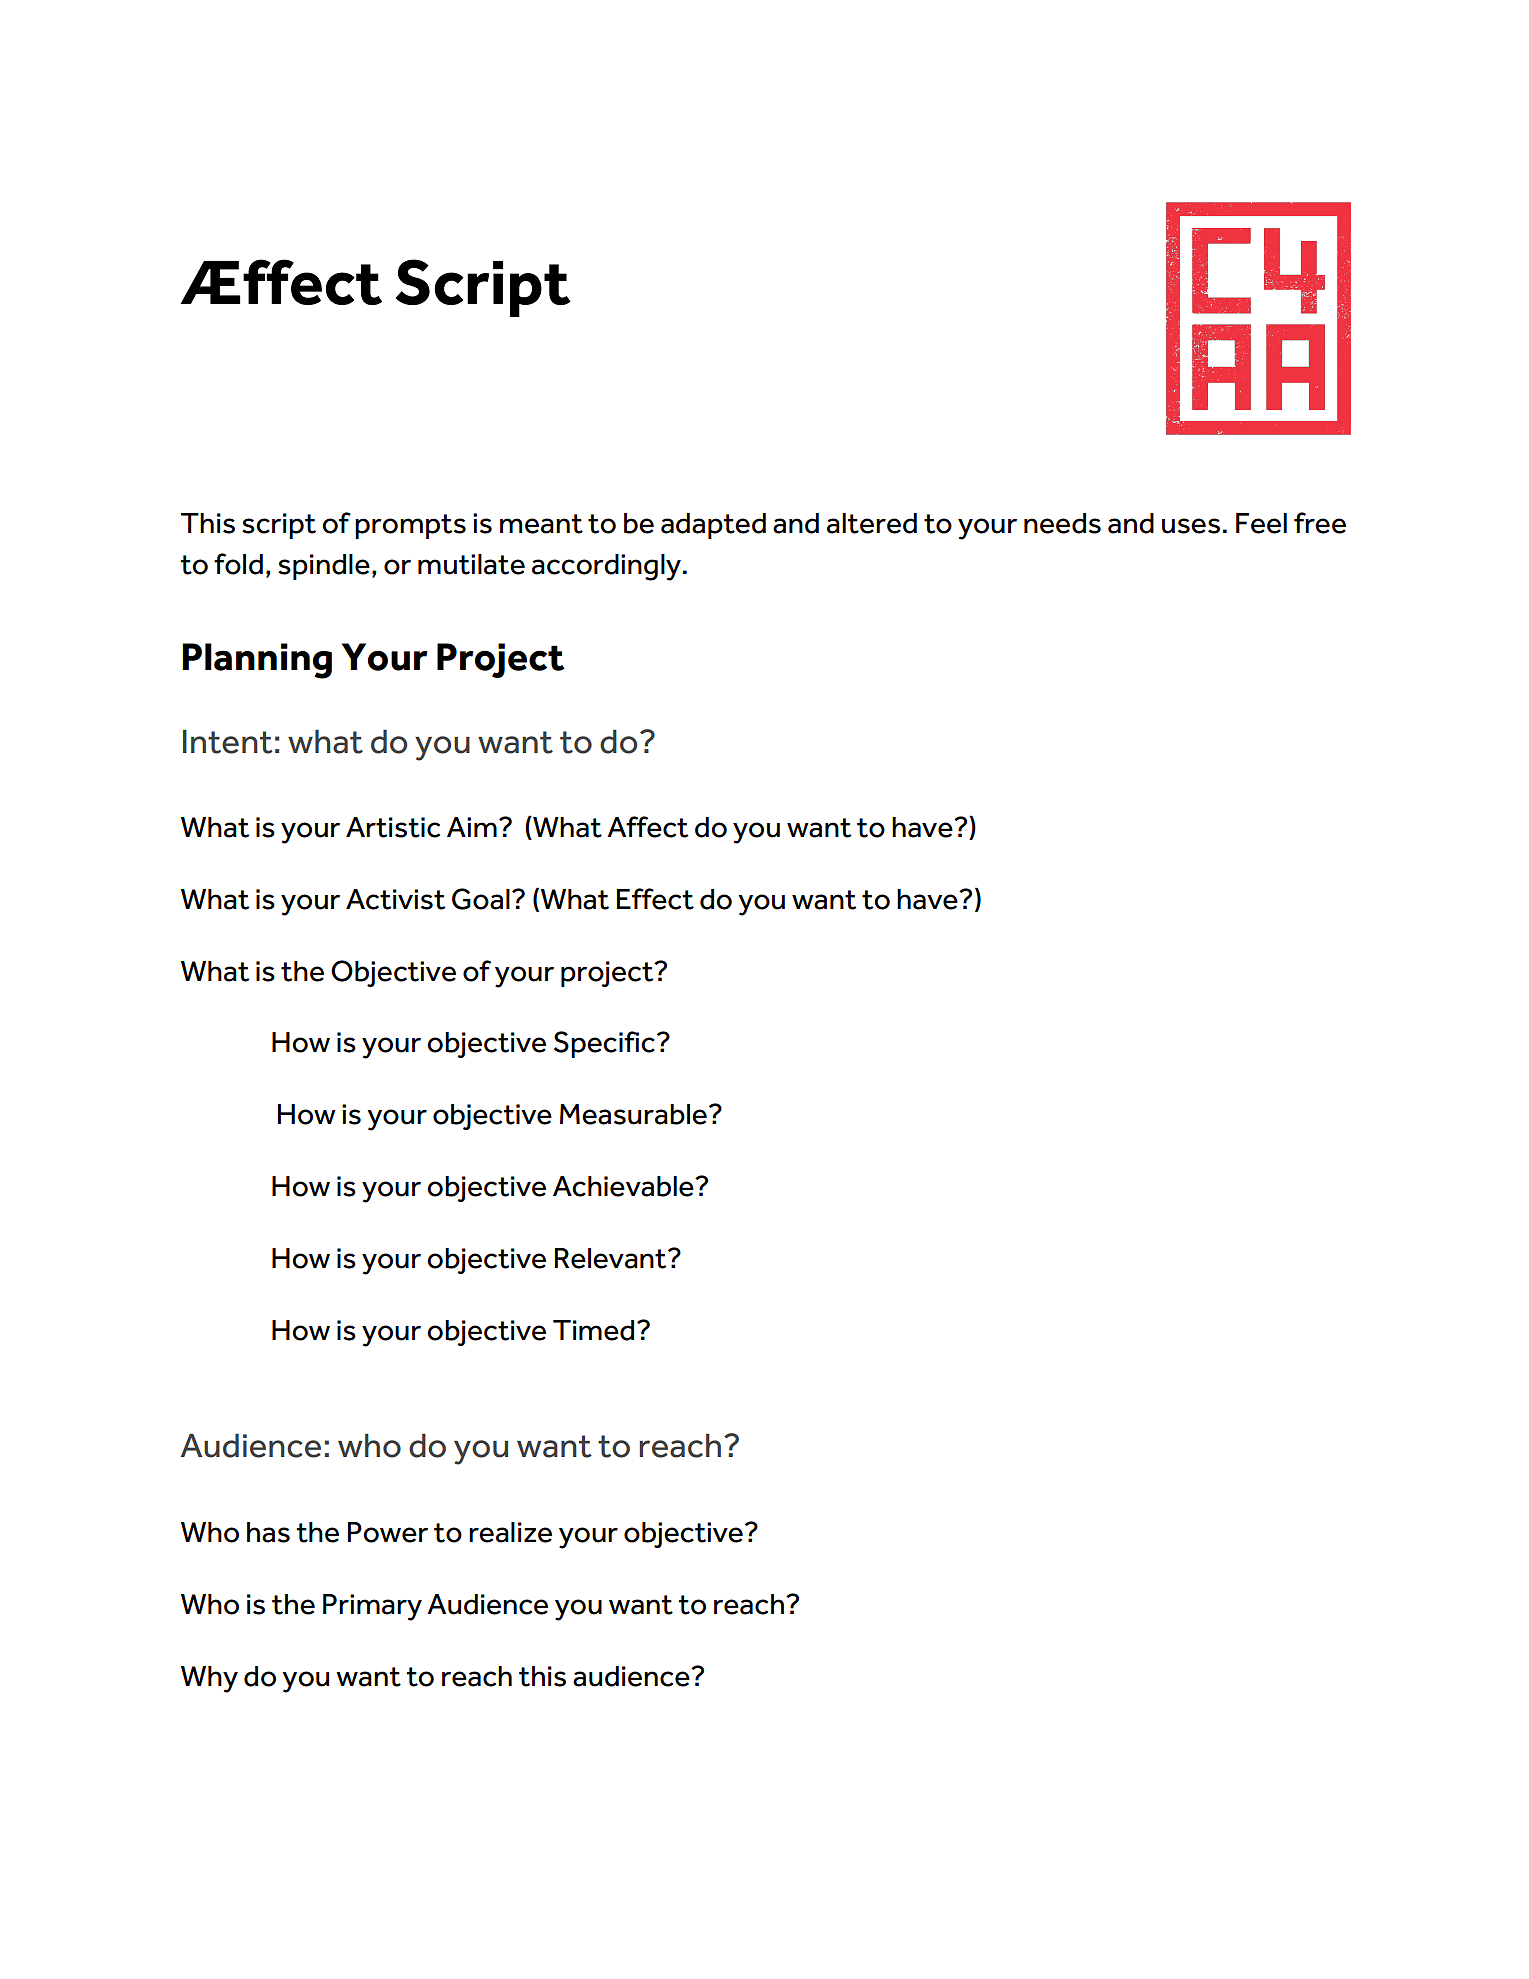  What do you see at coordinates (510, 1532) in the screenshot?
I see `realize` at bounding box center [510, 1532].
